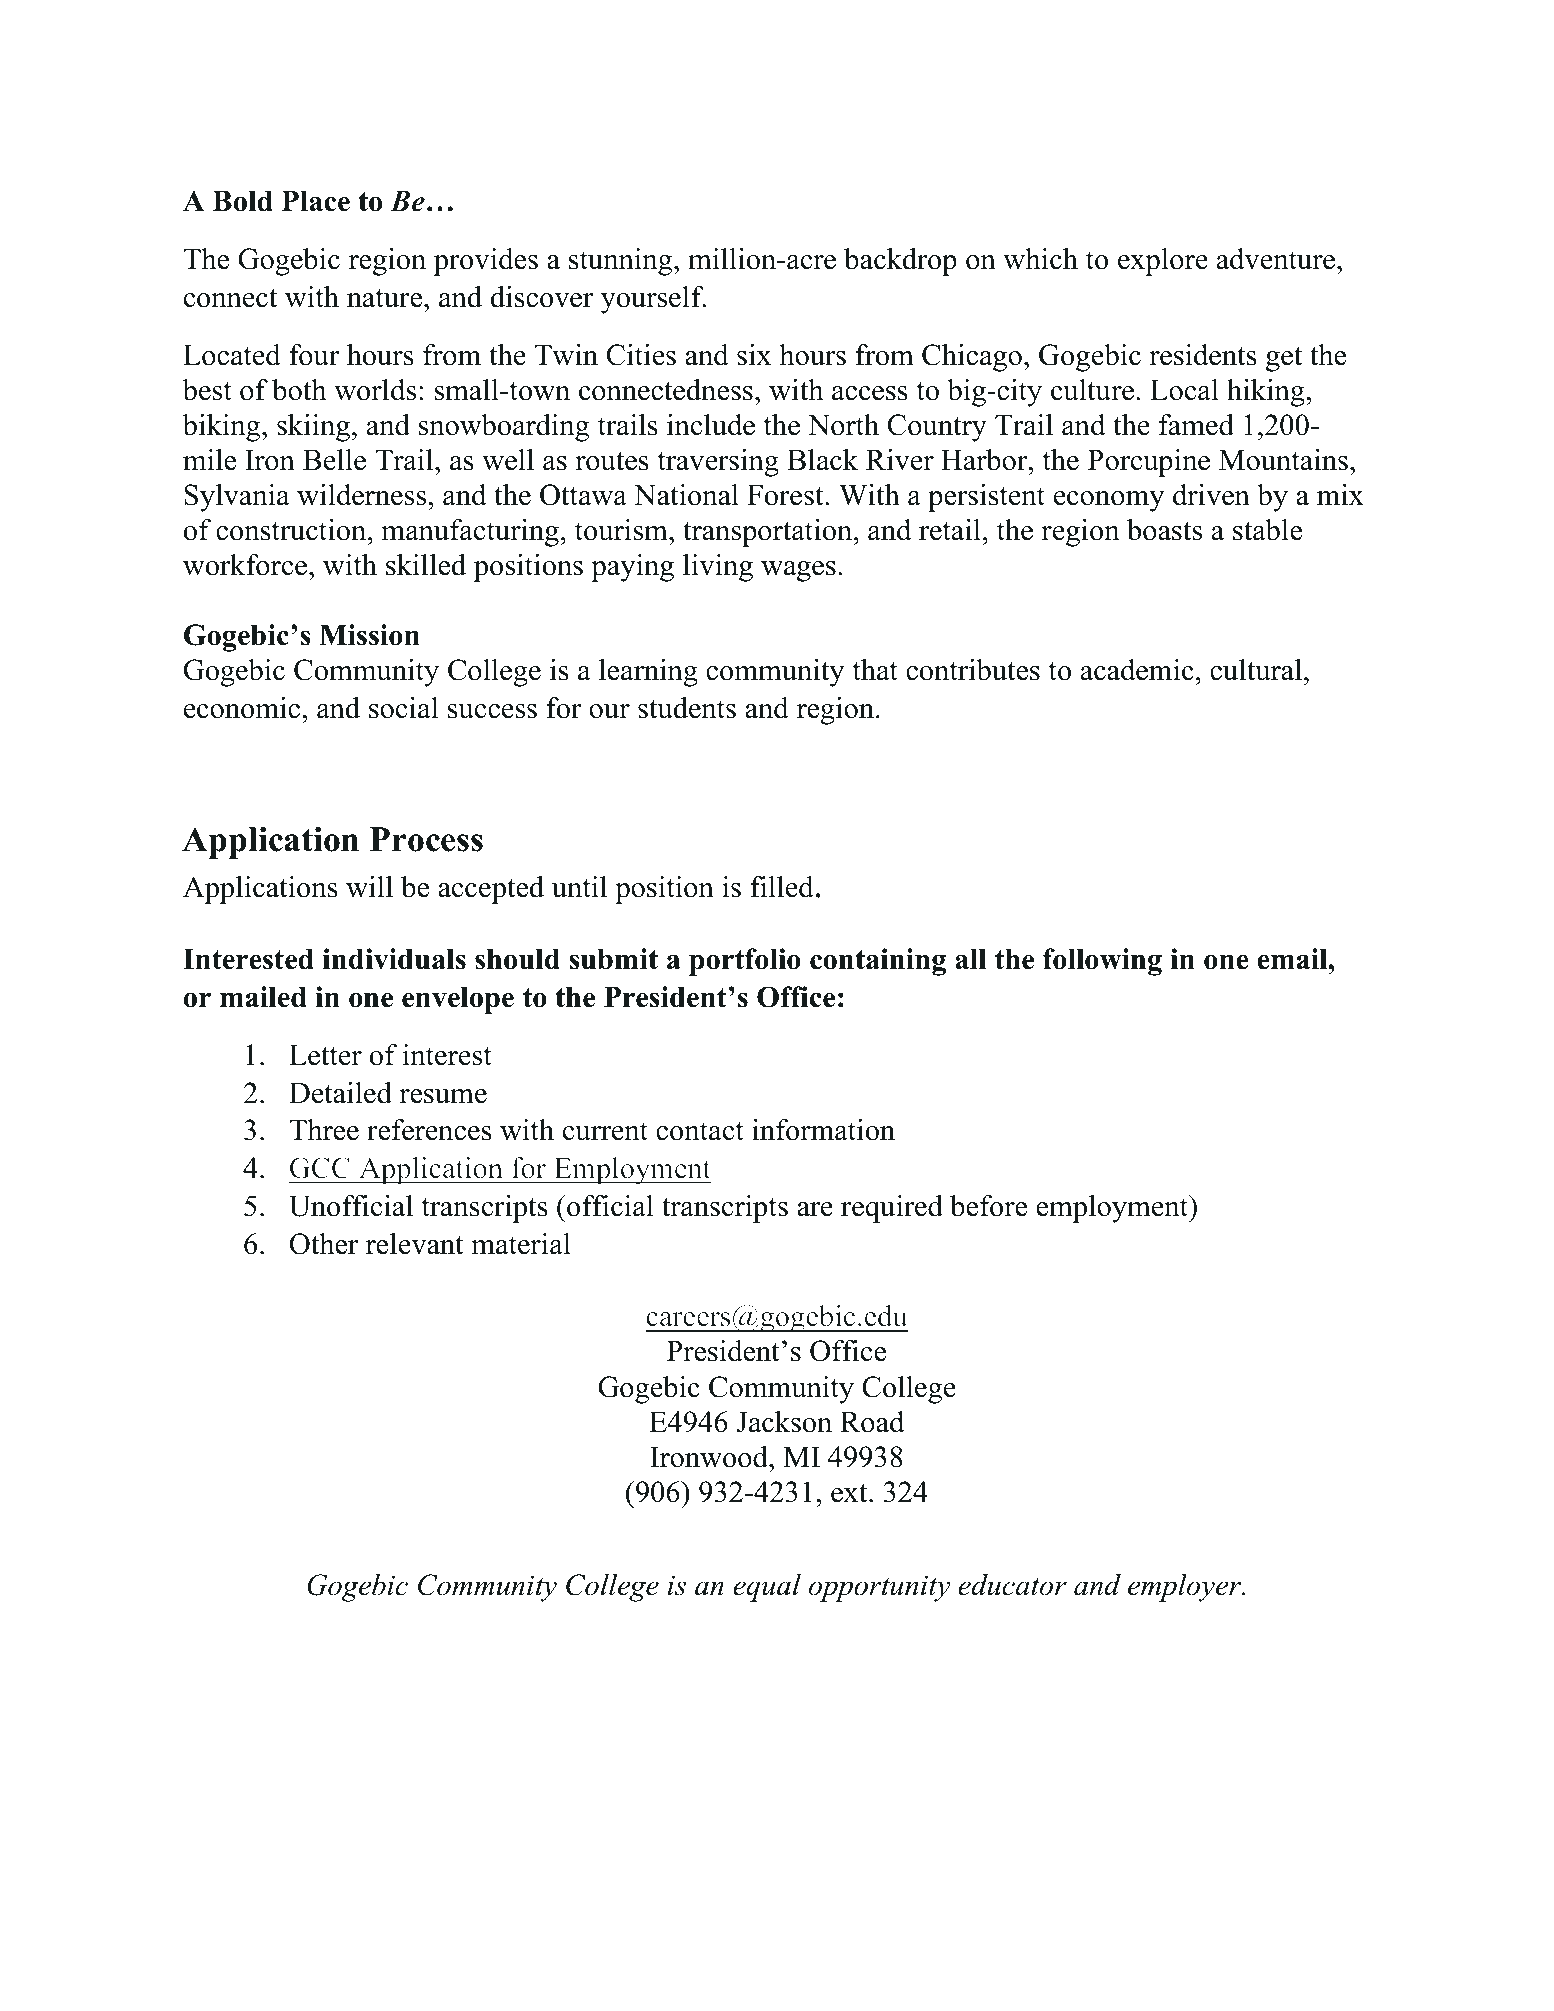 The width and height of the screenshot is (1554, 2011). I want to click on equal, so click(767, 1588).
